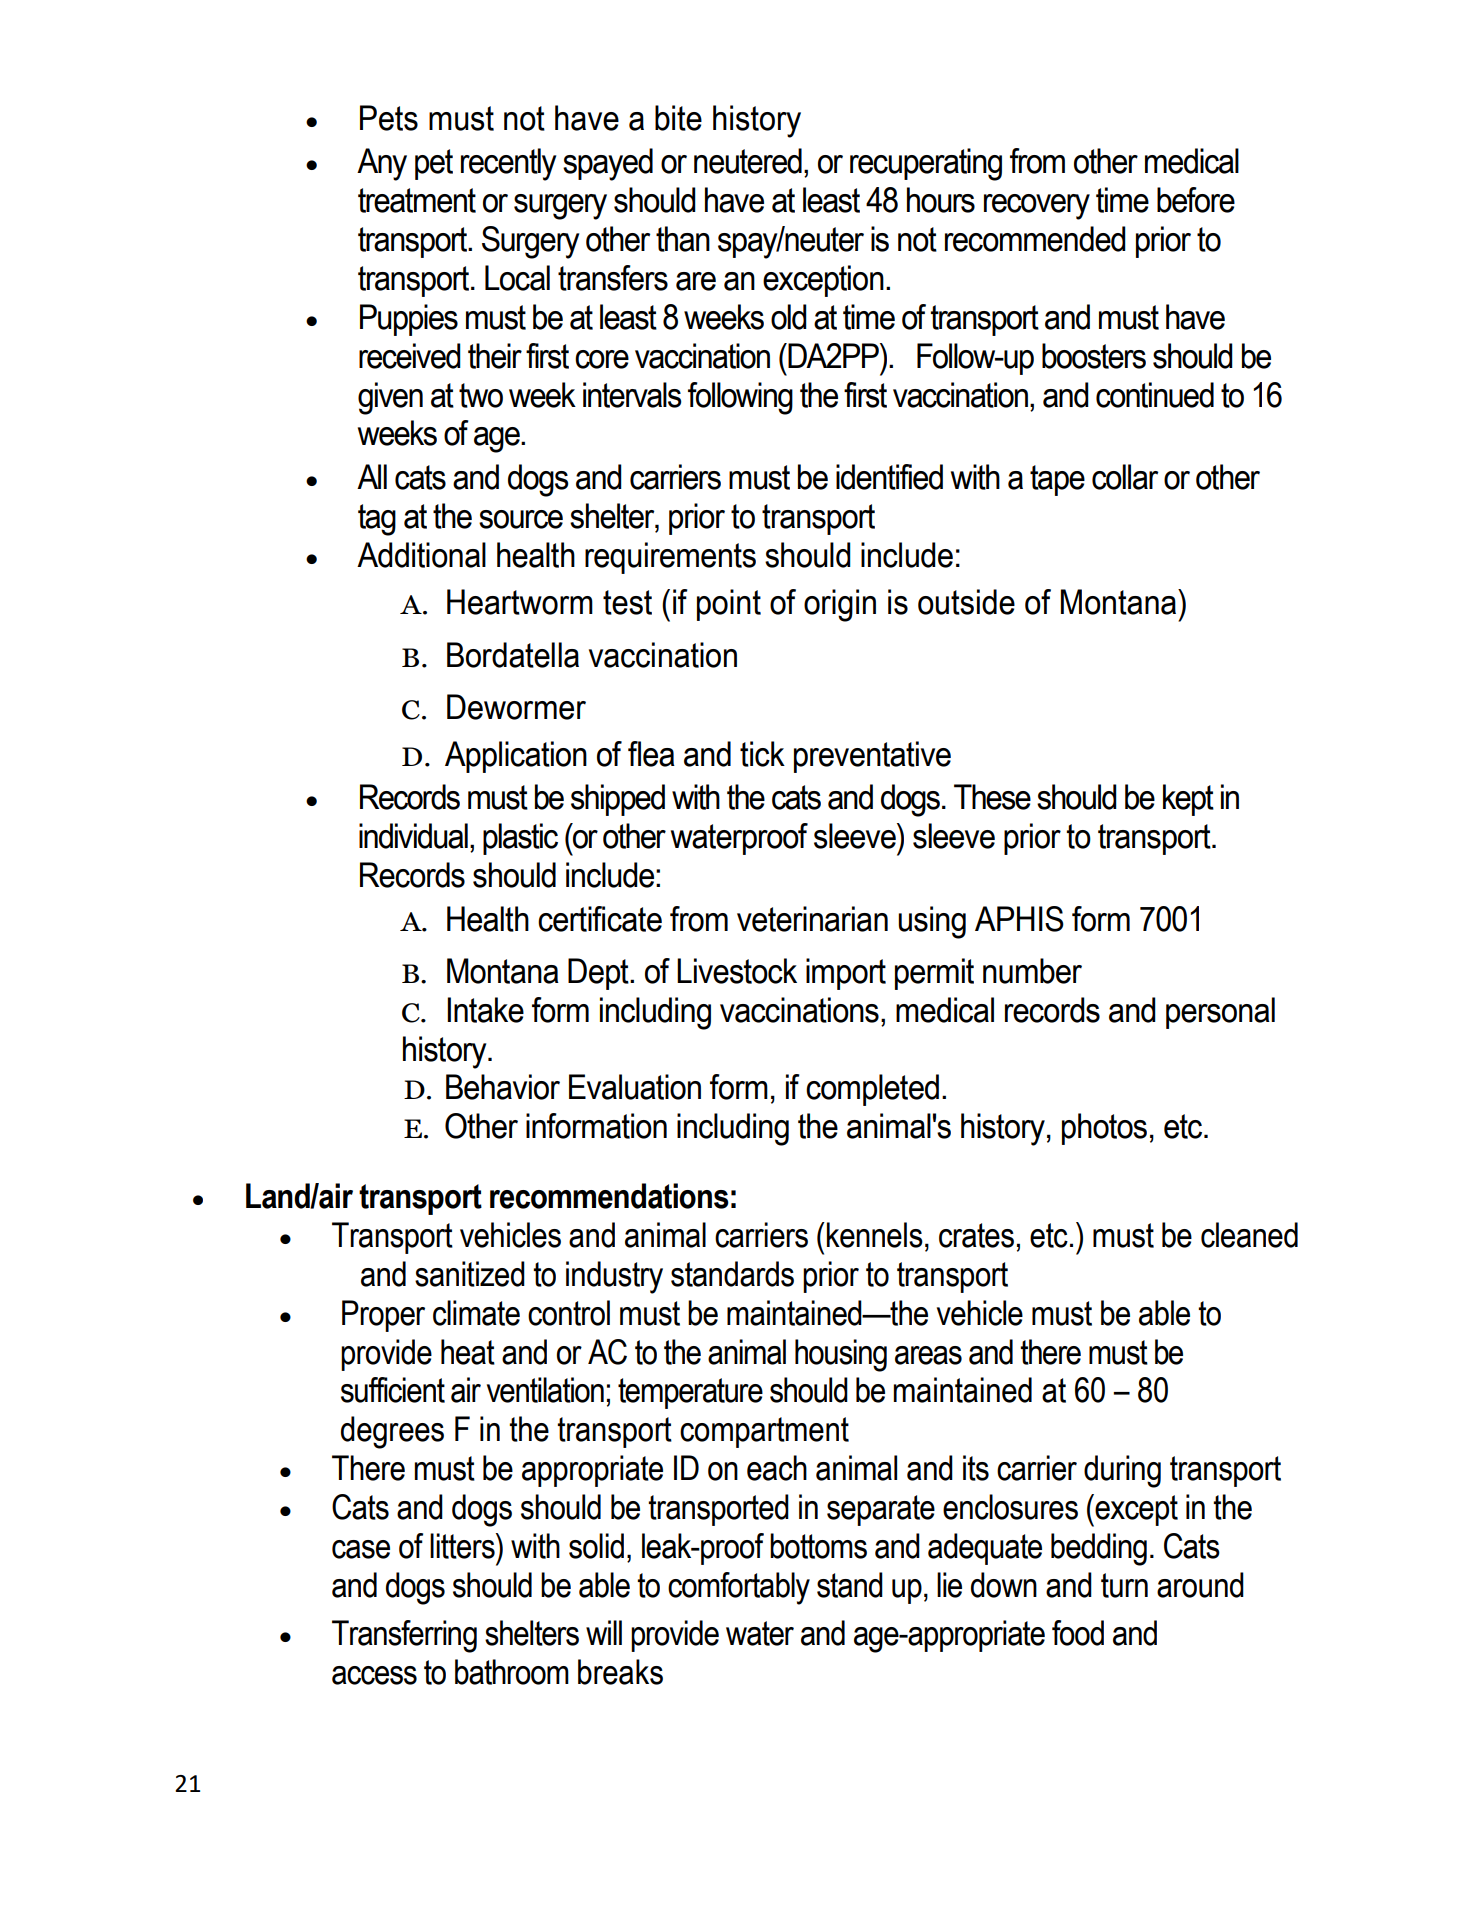  Describe the element at coordinates (508, 164) in the screenshot. I see `recently` at that location.
